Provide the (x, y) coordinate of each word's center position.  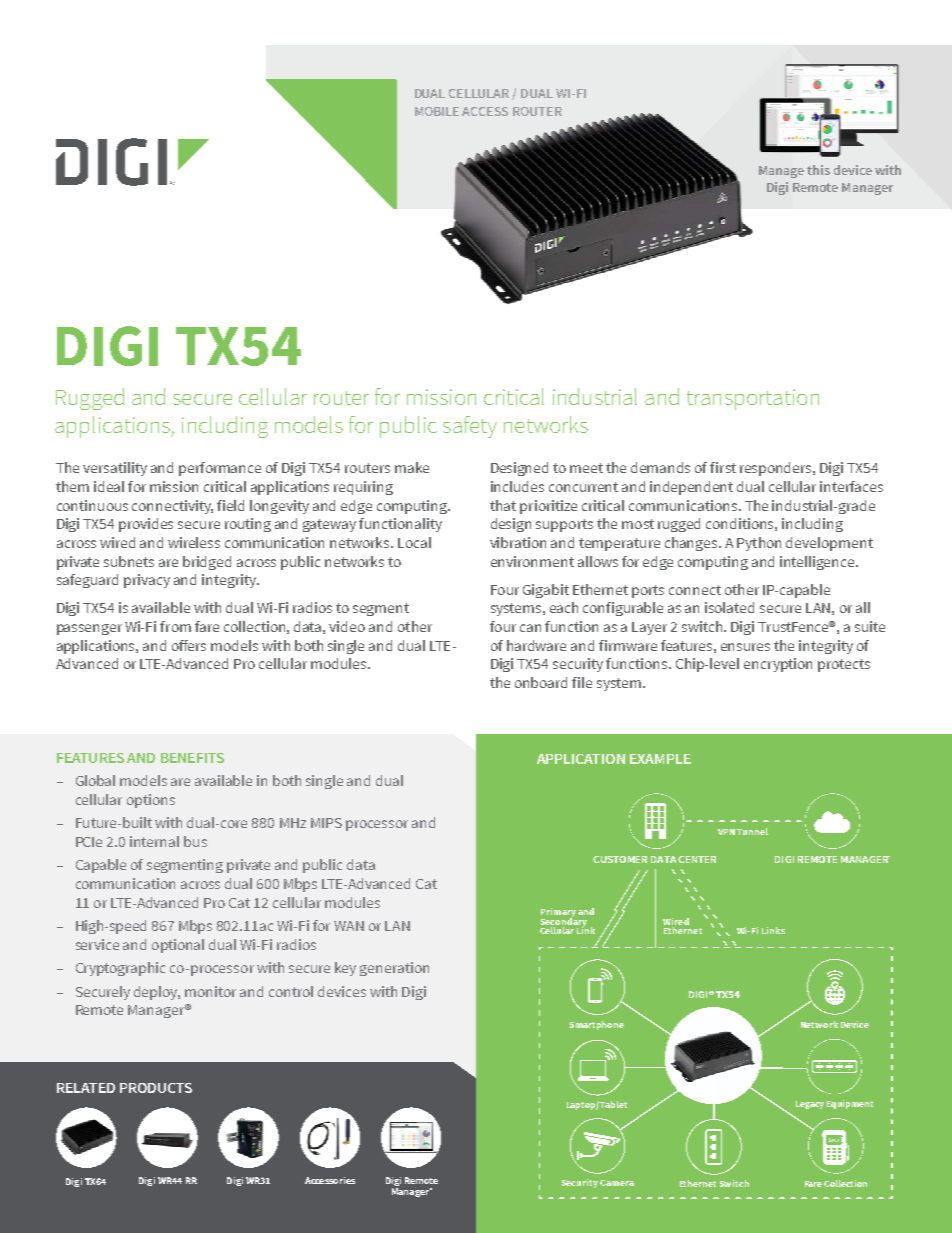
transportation (753, 399)
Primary (558, 914)
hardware (536, 645)
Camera (617, 1183)
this (818, 170)
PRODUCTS (156, 1088)
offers (189, 645)
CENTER (697, 859)
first (723, 467)
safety (470, 427)
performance (220, 469)
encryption (778, 665)
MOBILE (437, 111)
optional (178, 946)
